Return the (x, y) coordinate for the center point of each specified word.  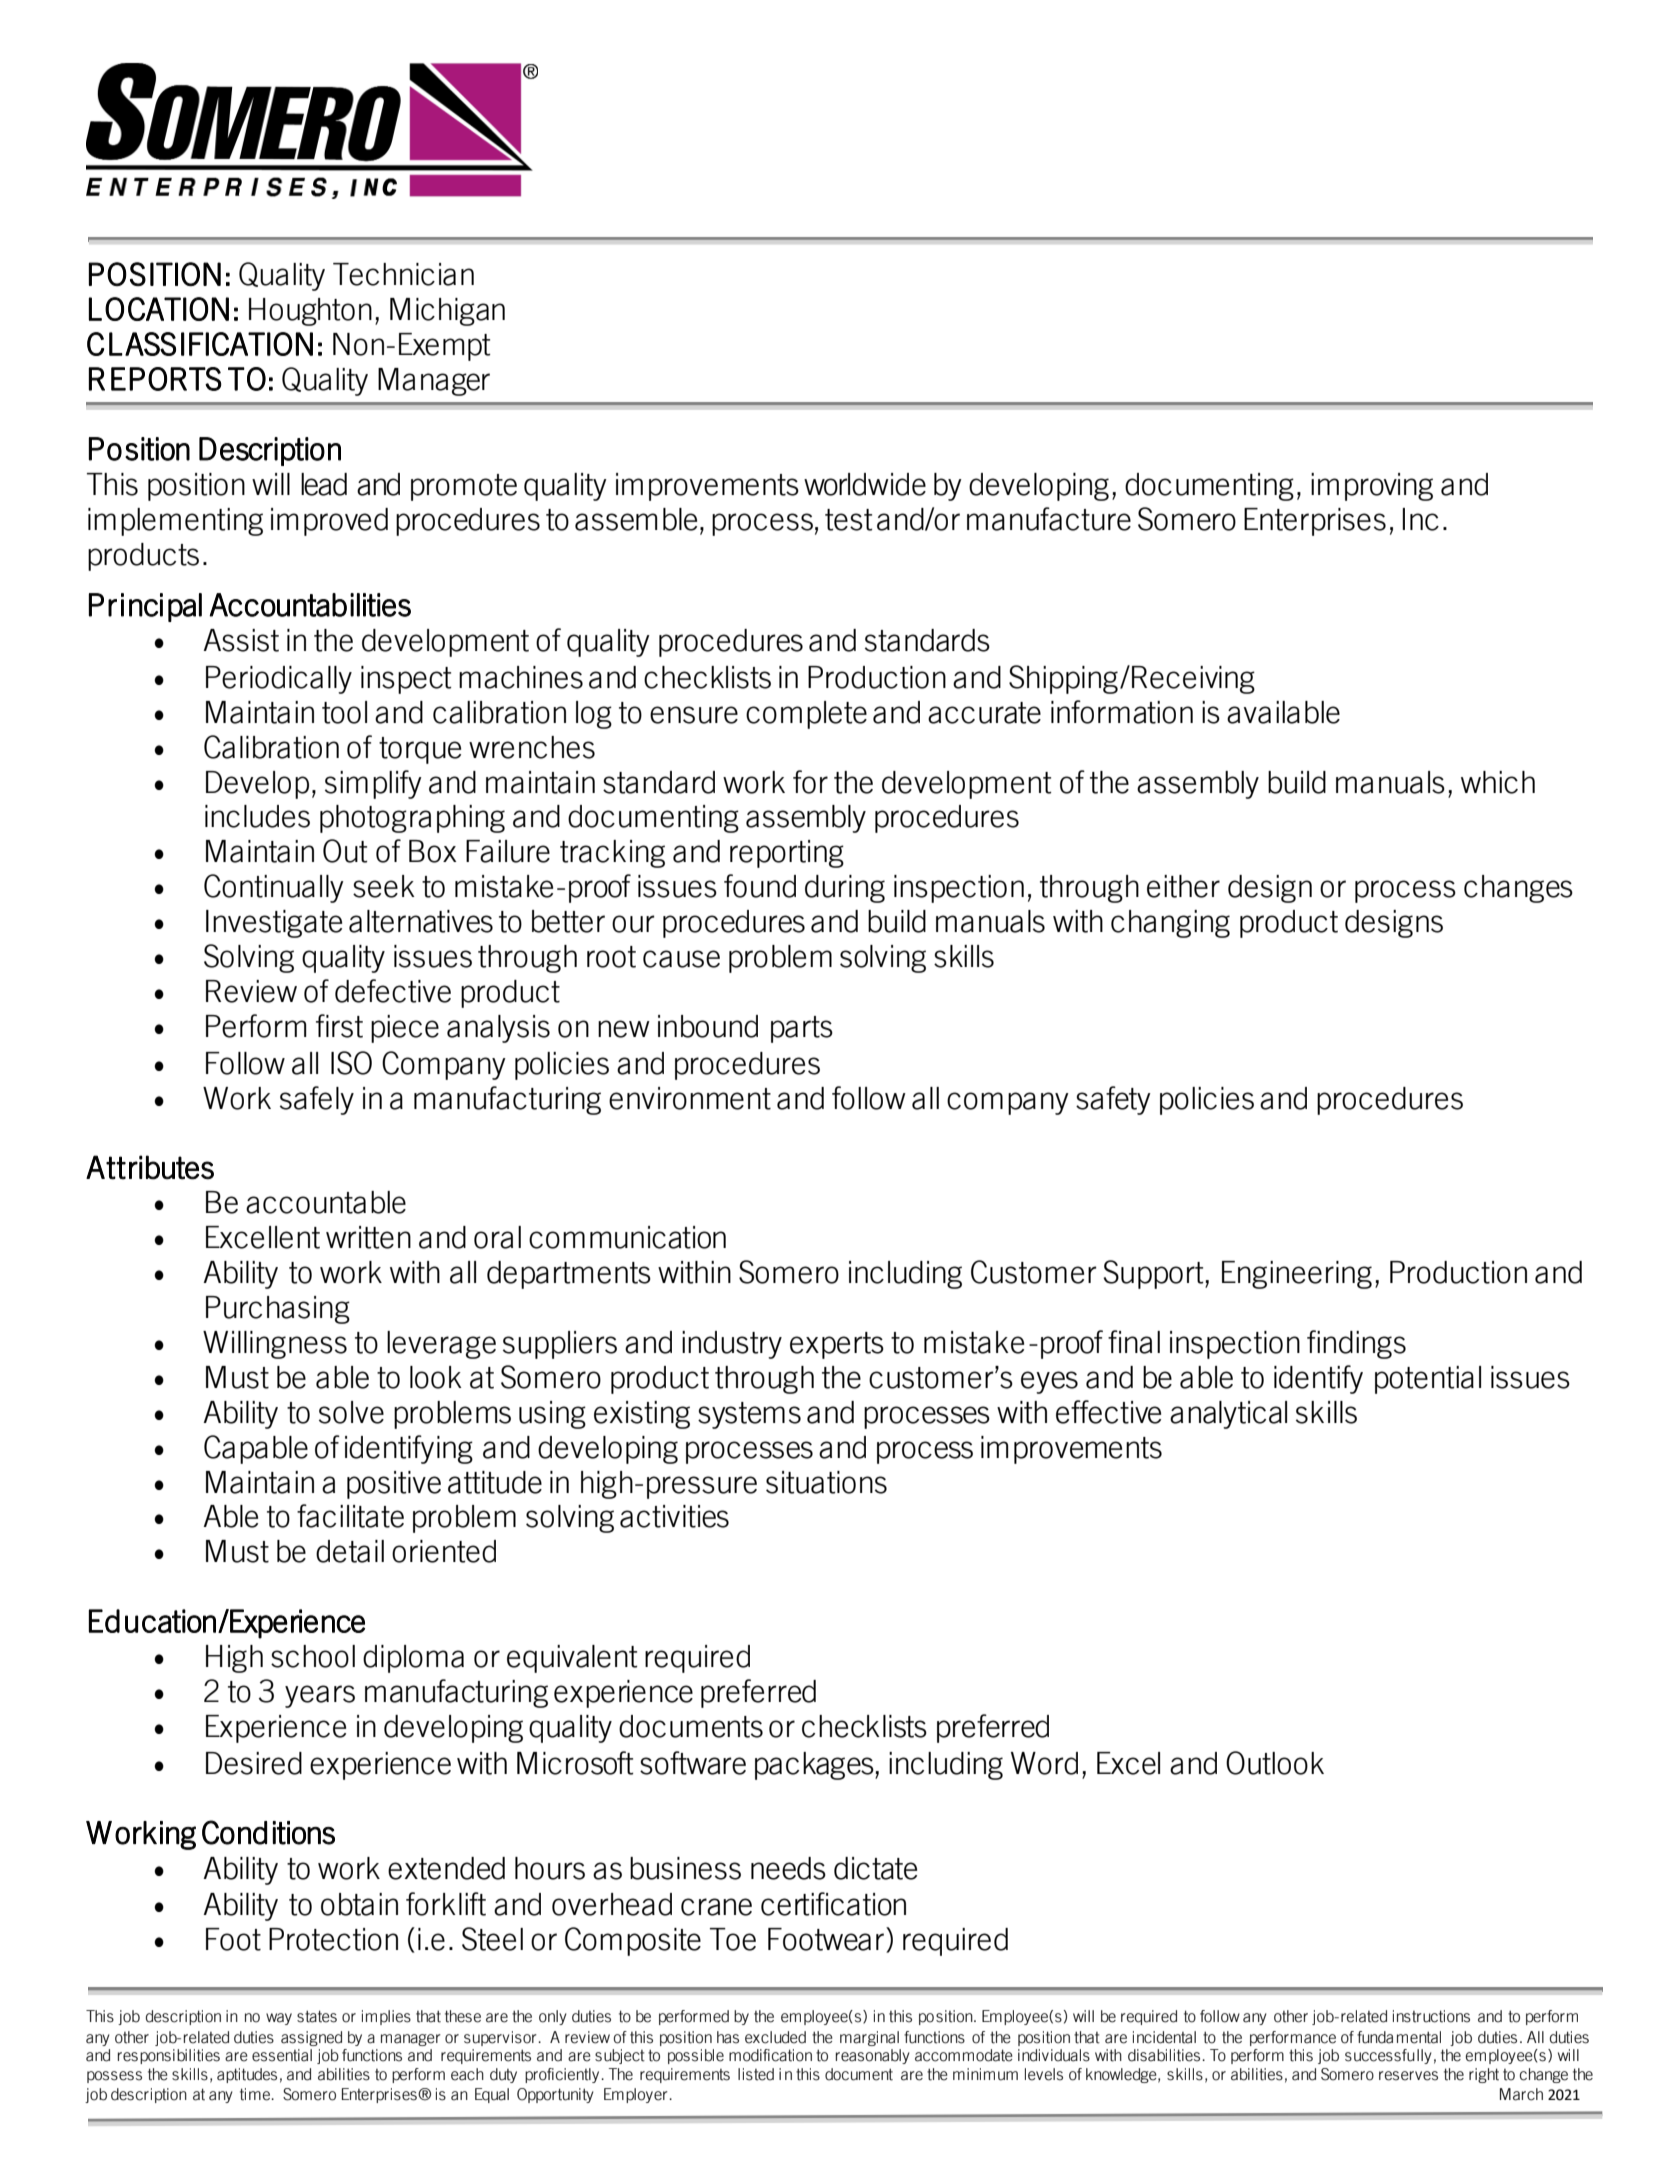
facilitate (350, 1516)
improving (1372, 487)
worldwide (865, 484)
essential (282, 2055)
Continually (274, 888)
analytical (1228, 1415)
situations (826, 1482)
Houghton (310, 312)
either (1183, 886)
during (845, 889)
